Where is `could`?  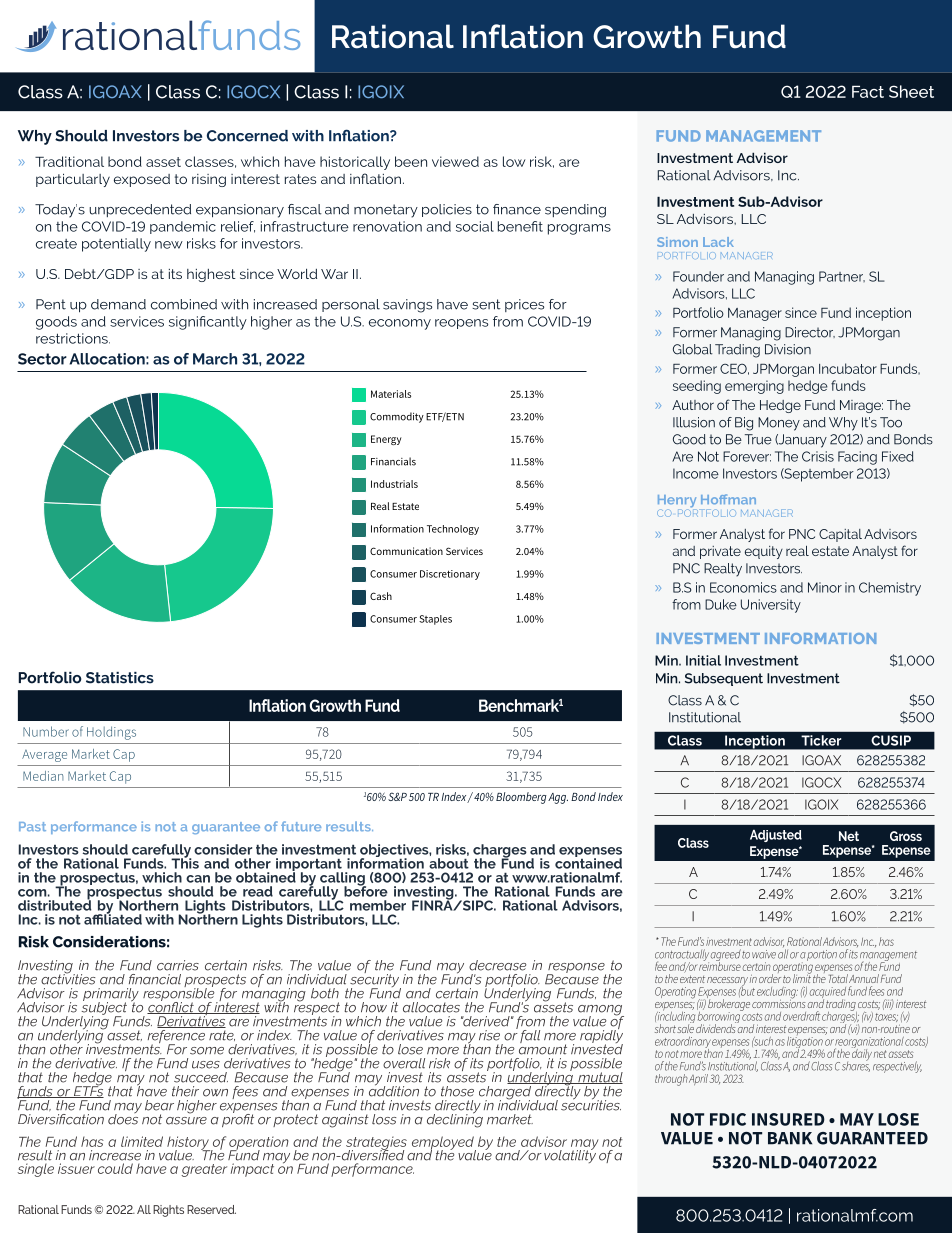 could is located at coordinates (115, 1168).
